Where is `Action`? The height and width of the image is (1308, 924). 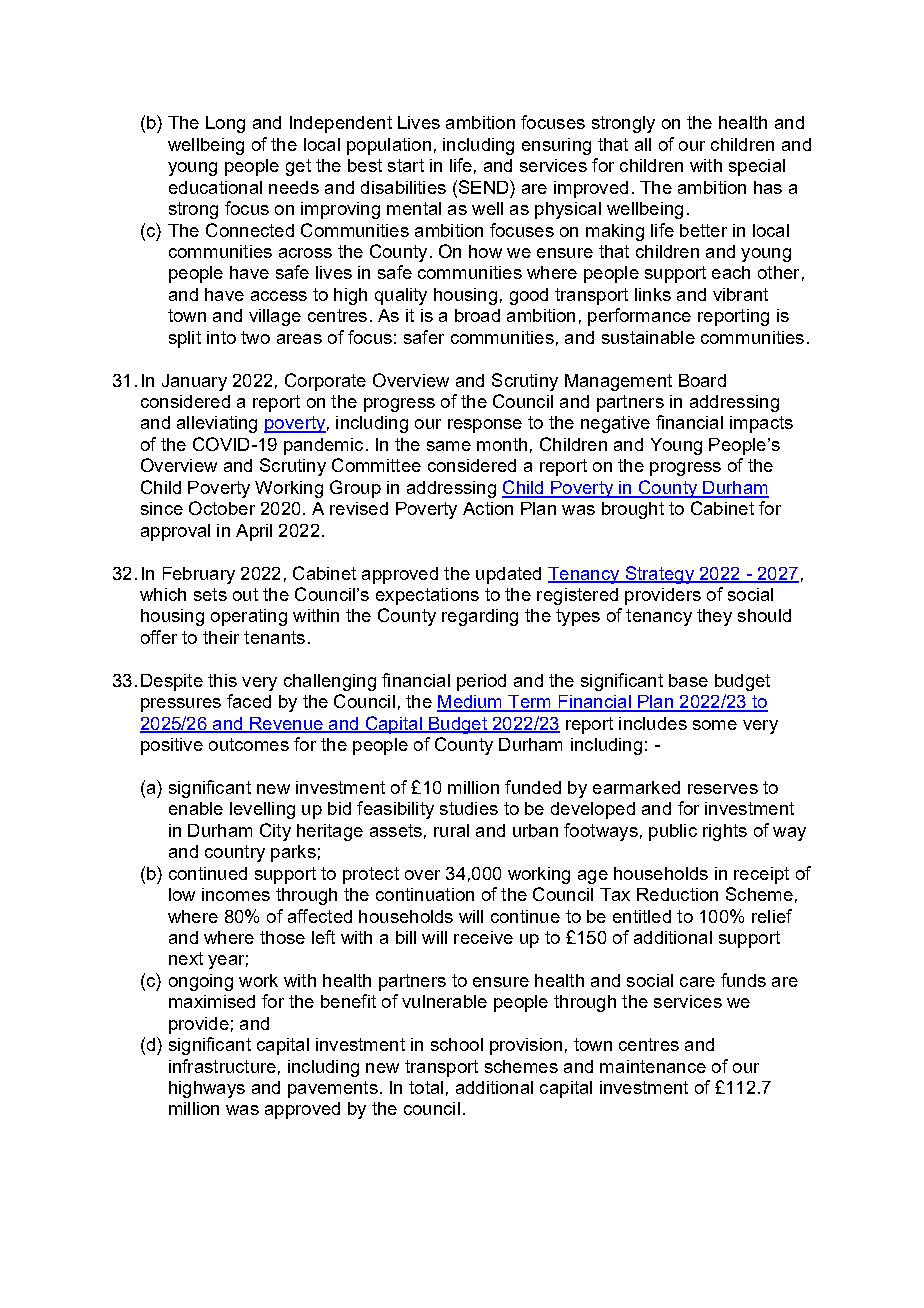
Action is located at coordinates (488, 508).
